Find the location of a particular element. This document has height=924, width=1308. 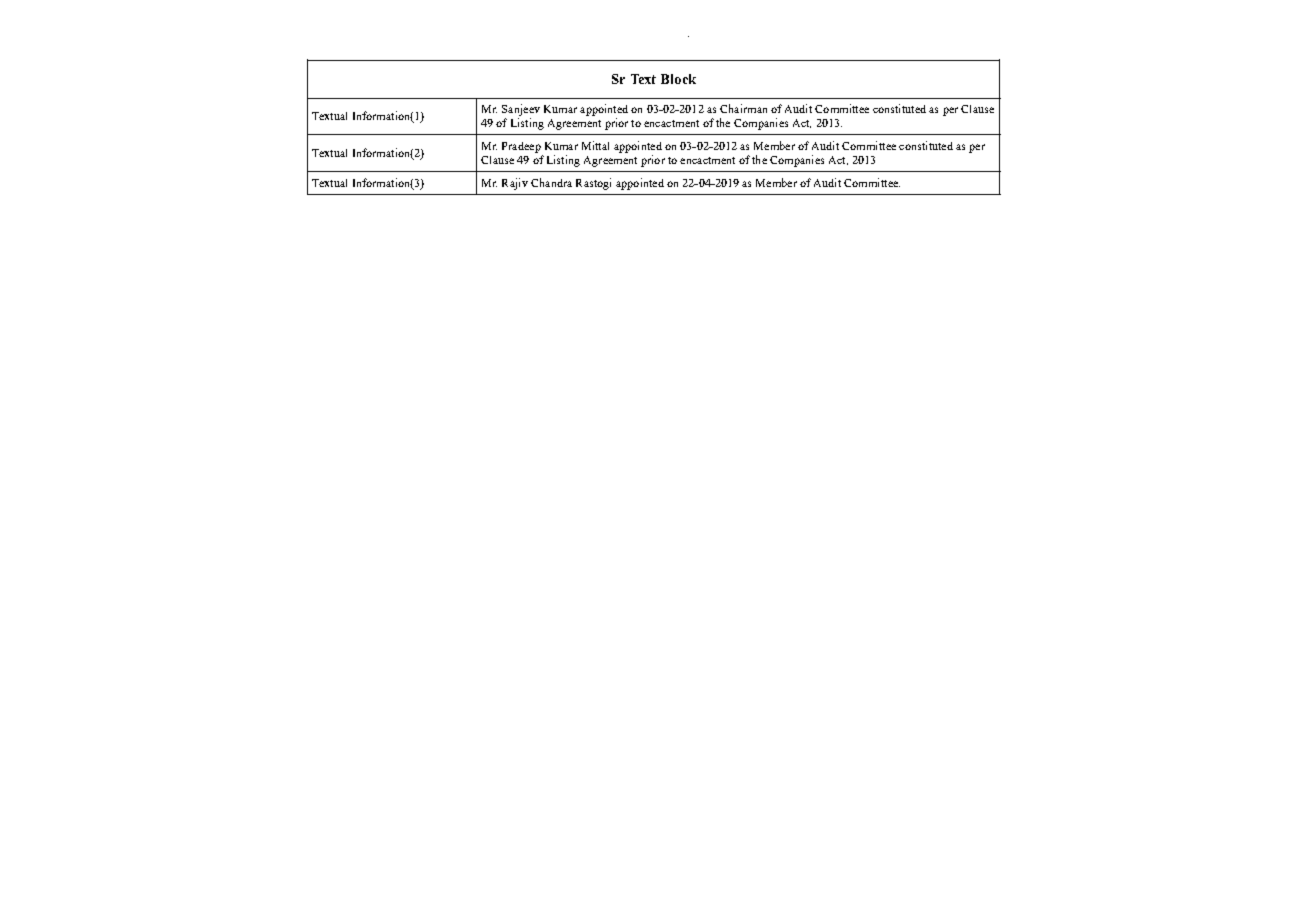

Rajiv is located at coordinates (515, 184).
